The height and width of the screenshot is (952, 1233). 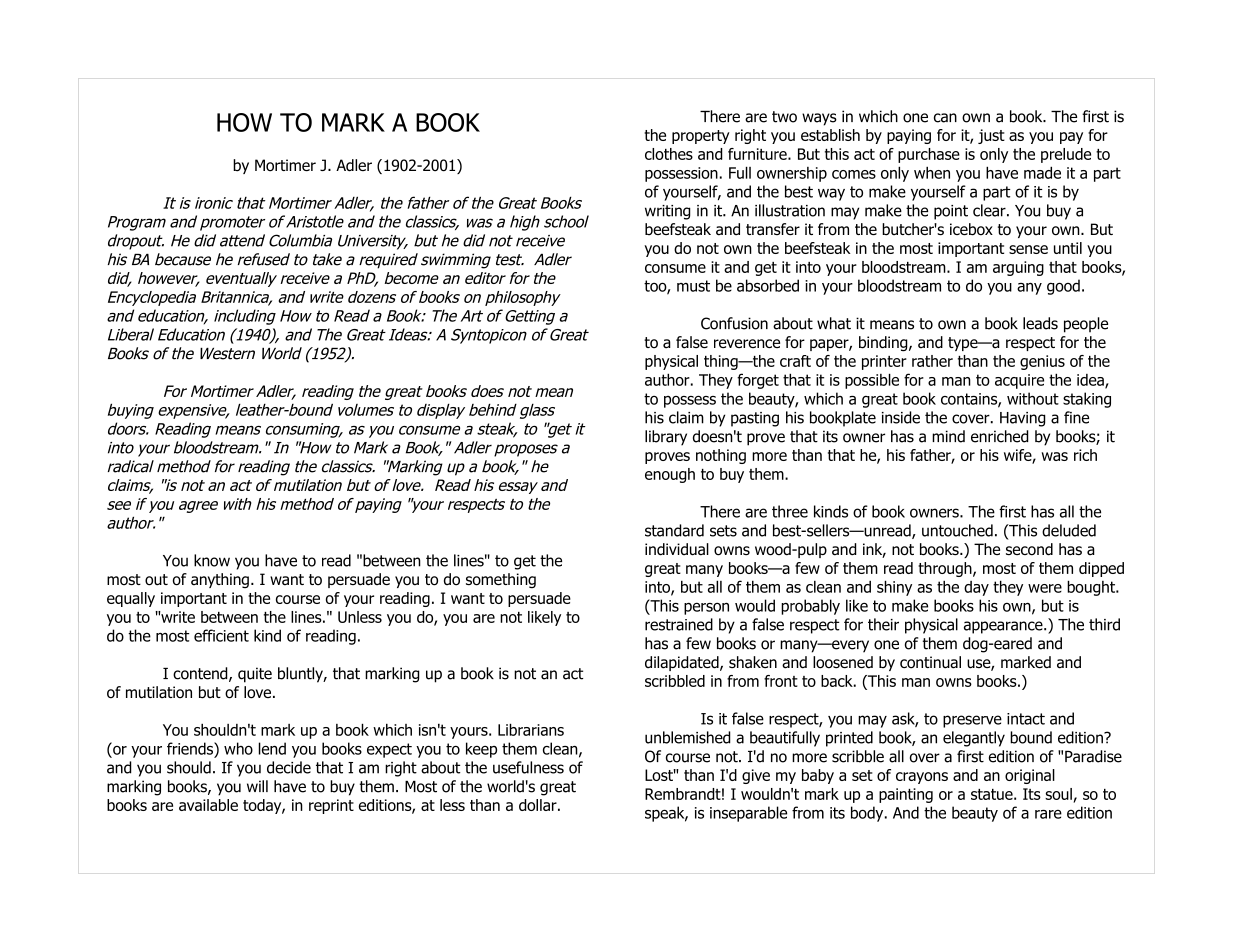 I want to click on appearance, so click(x=1004, y=627).
